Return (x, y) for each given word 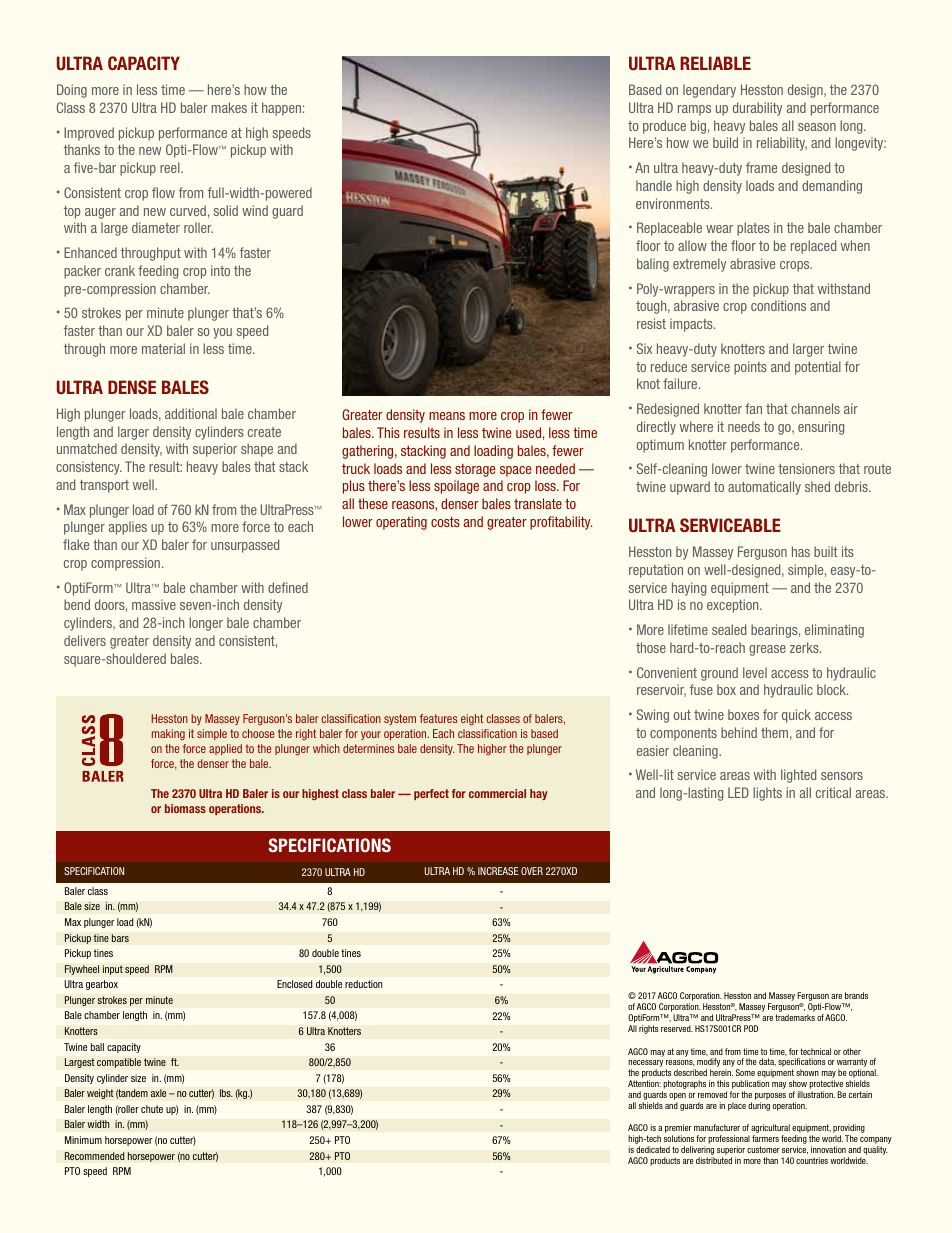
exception (734, 606)
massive (154, 604)
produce (664, 127)
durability (757, 109)
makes (229, 107)
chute (152, 1109)
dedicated (653, 1149)
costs (445, 522)
